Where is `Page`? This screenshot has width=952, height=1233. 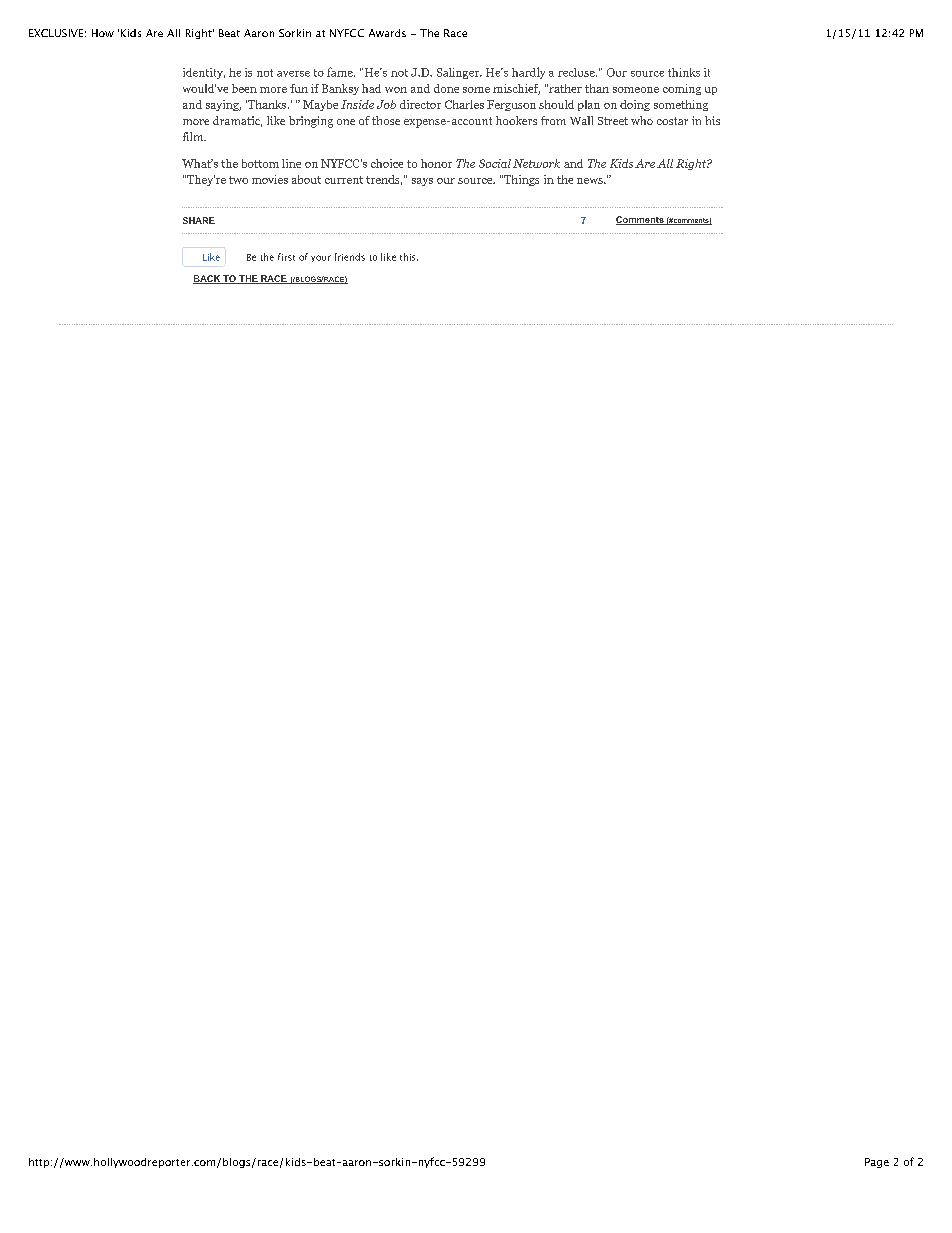
Page is located at coordinates (877, 1163).
